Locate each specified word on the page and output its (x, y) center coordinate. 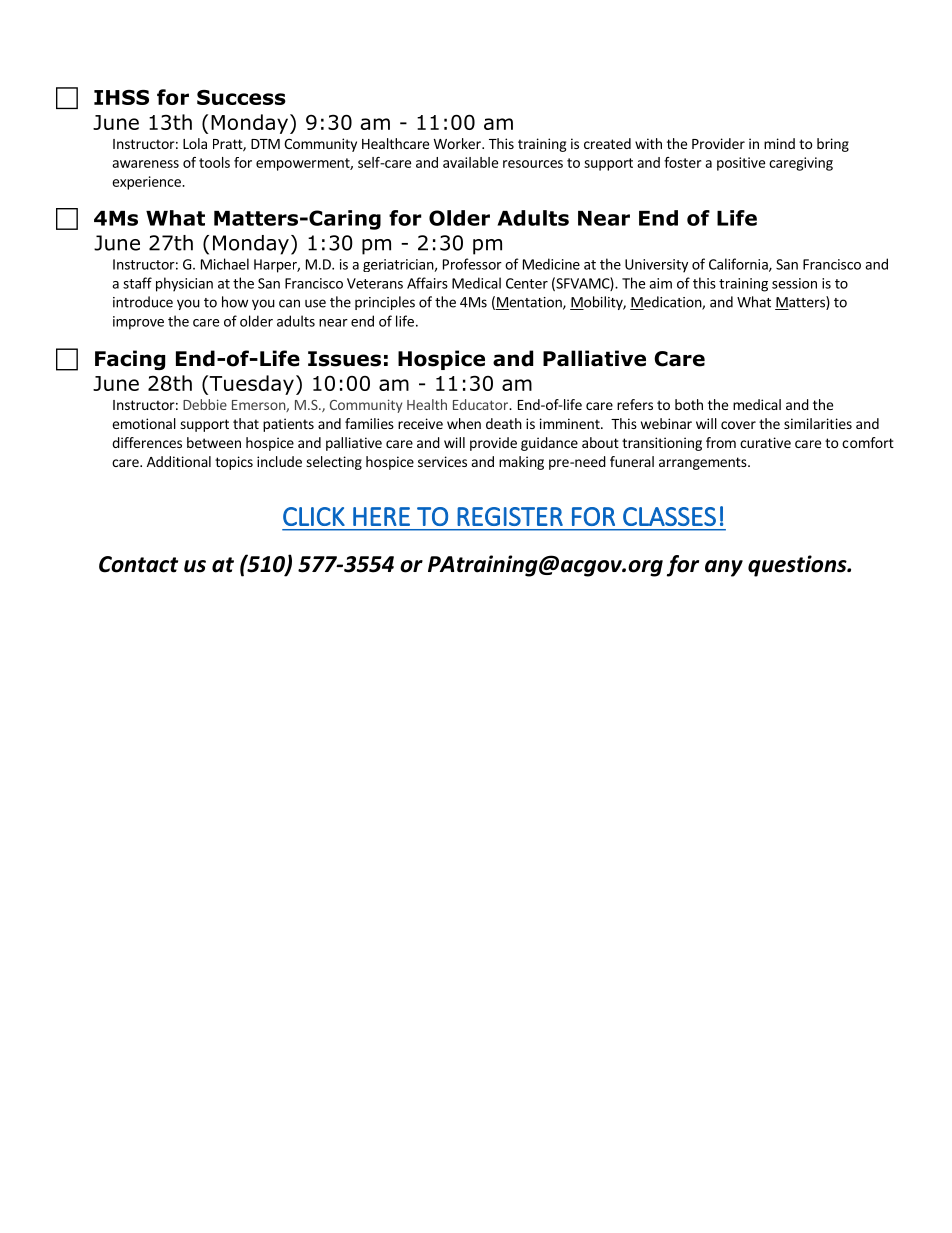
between (214, 442)
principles (385, 303)
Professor (472, 264)
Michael (225, 264)
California (739, 265)
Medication (666, 303)
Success (241, 97)
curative (765, 442)
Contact (138, 564)
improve (138, 323)
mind (779, 143)
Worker (458, 143)
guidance (549, 444)
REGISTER (510, 516)
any (724, 568)
